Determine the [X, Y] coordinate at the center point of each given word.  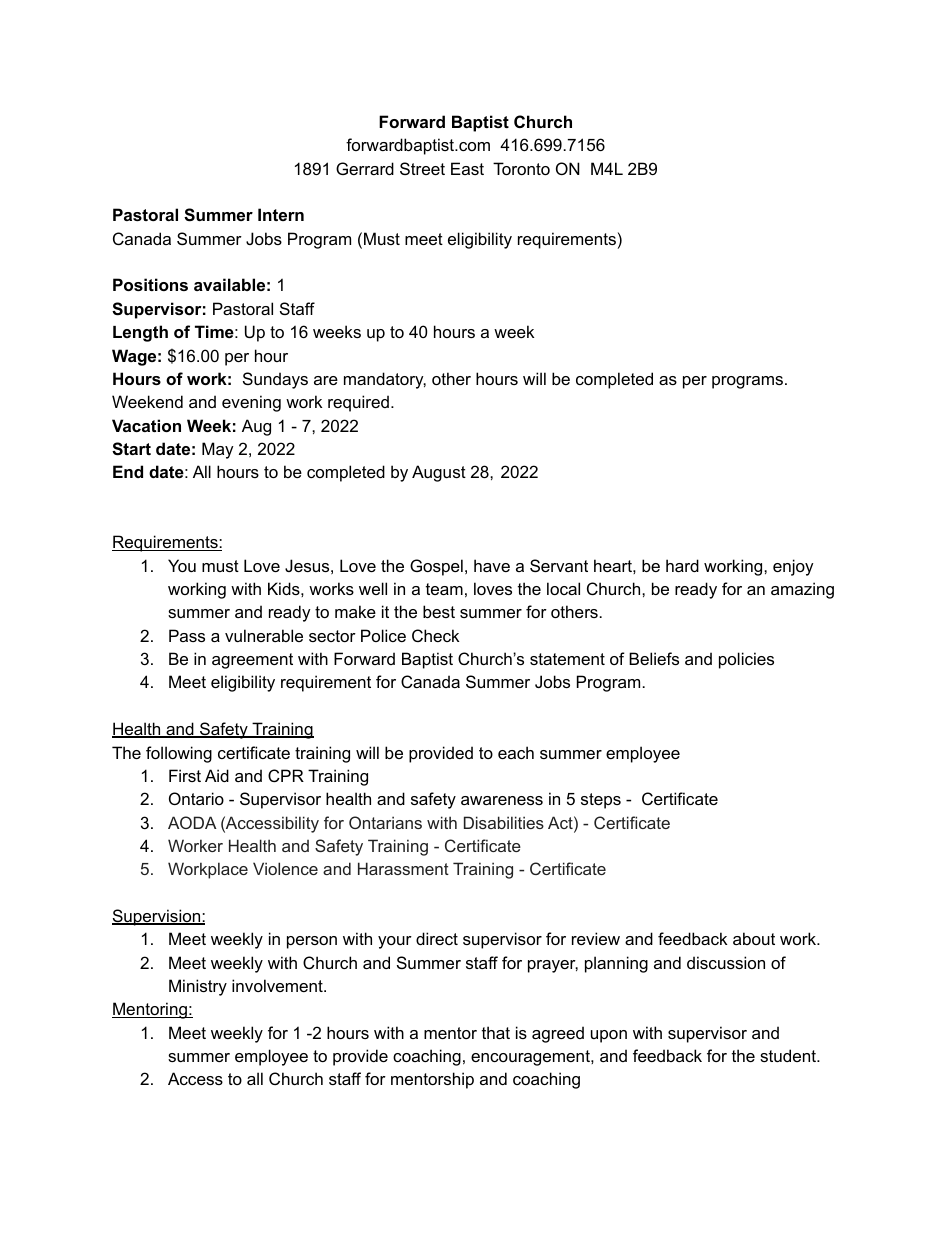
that [496, 1032]
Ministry [198, 987]
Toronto [521, 168]
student [789, 1055]
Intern [281, 214]
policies [746, 660]
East [467, 168]
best [439, 611]
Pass [187, 635]
